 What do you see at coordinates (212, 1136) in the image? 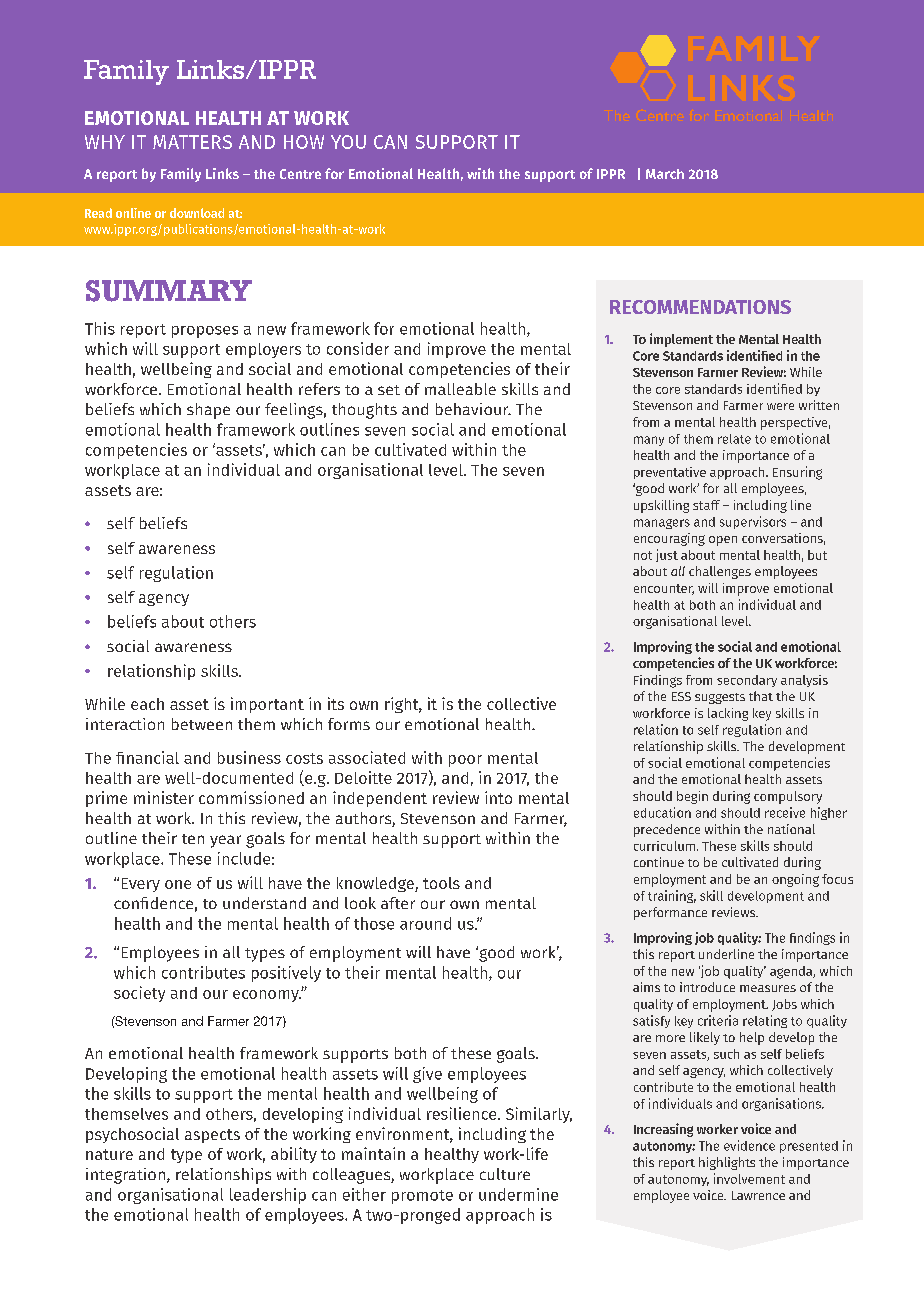
I see `aspects` at bounding box center [212, 1136].
